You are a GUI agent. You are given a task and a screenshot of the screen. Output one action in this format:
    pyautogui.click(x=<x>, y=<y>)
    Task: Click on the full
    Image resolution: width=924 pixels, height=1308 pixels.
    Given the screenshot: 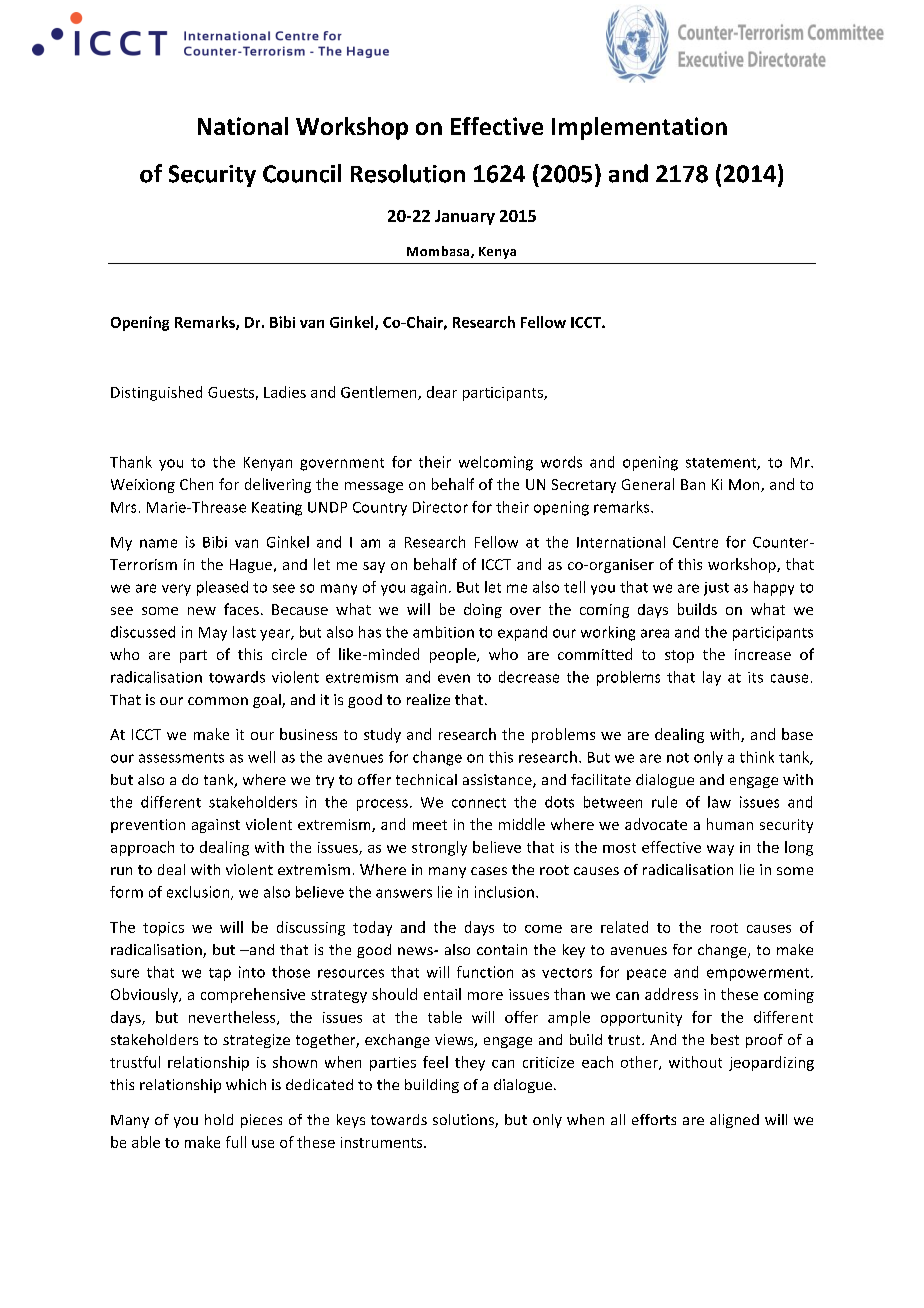 What is the action you would take?
    pyautogui.click(x=236, y=1142)
